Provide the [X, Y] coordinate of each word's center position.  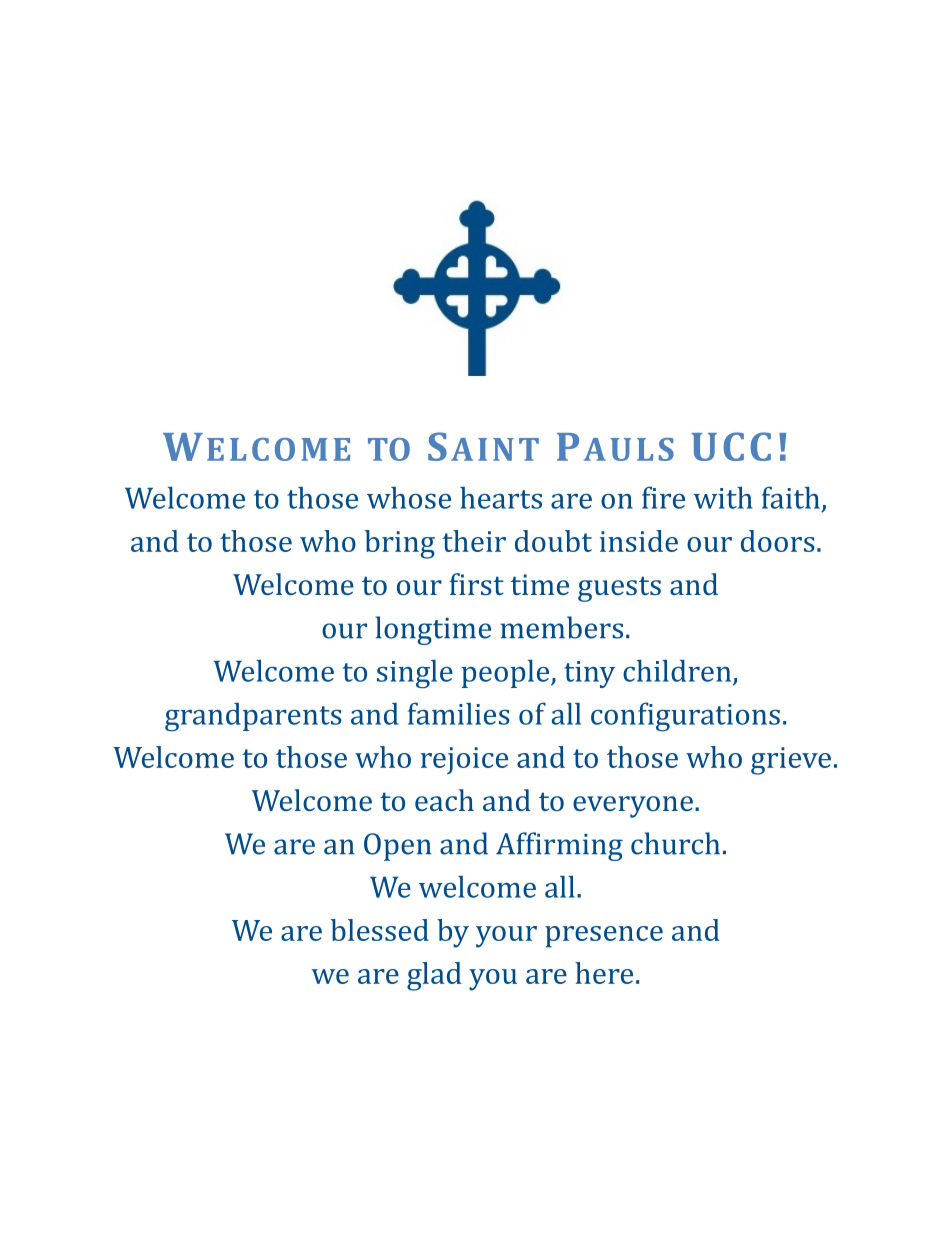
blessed [380, 930]
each [444, 800]
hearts [501, 498]
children [678, 672]
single [415, 674]
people [506, 674]
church [675, 843]
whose [409, 498]
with [723, 498]
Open [398, 847]
